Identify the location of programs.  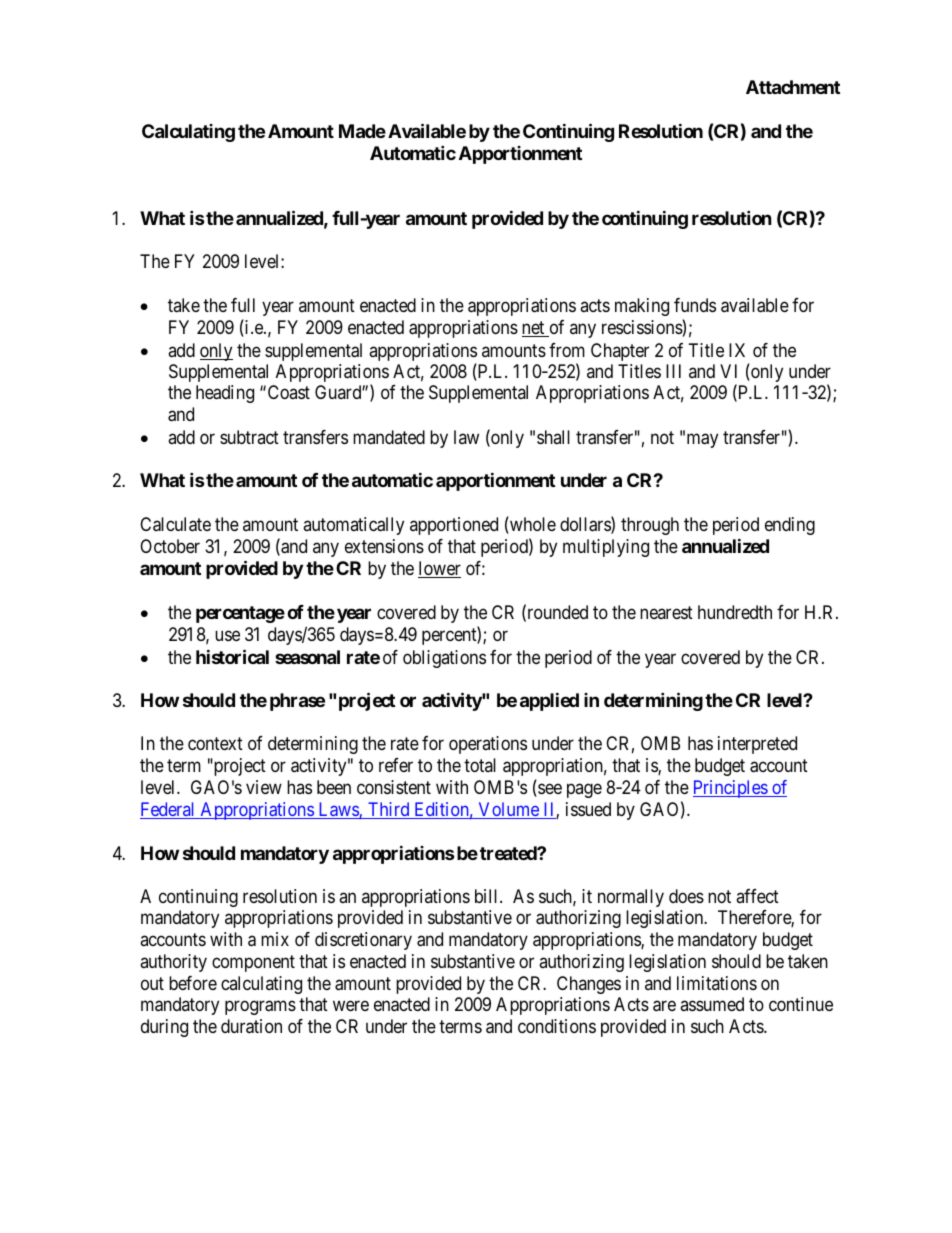
(260, 1008).
